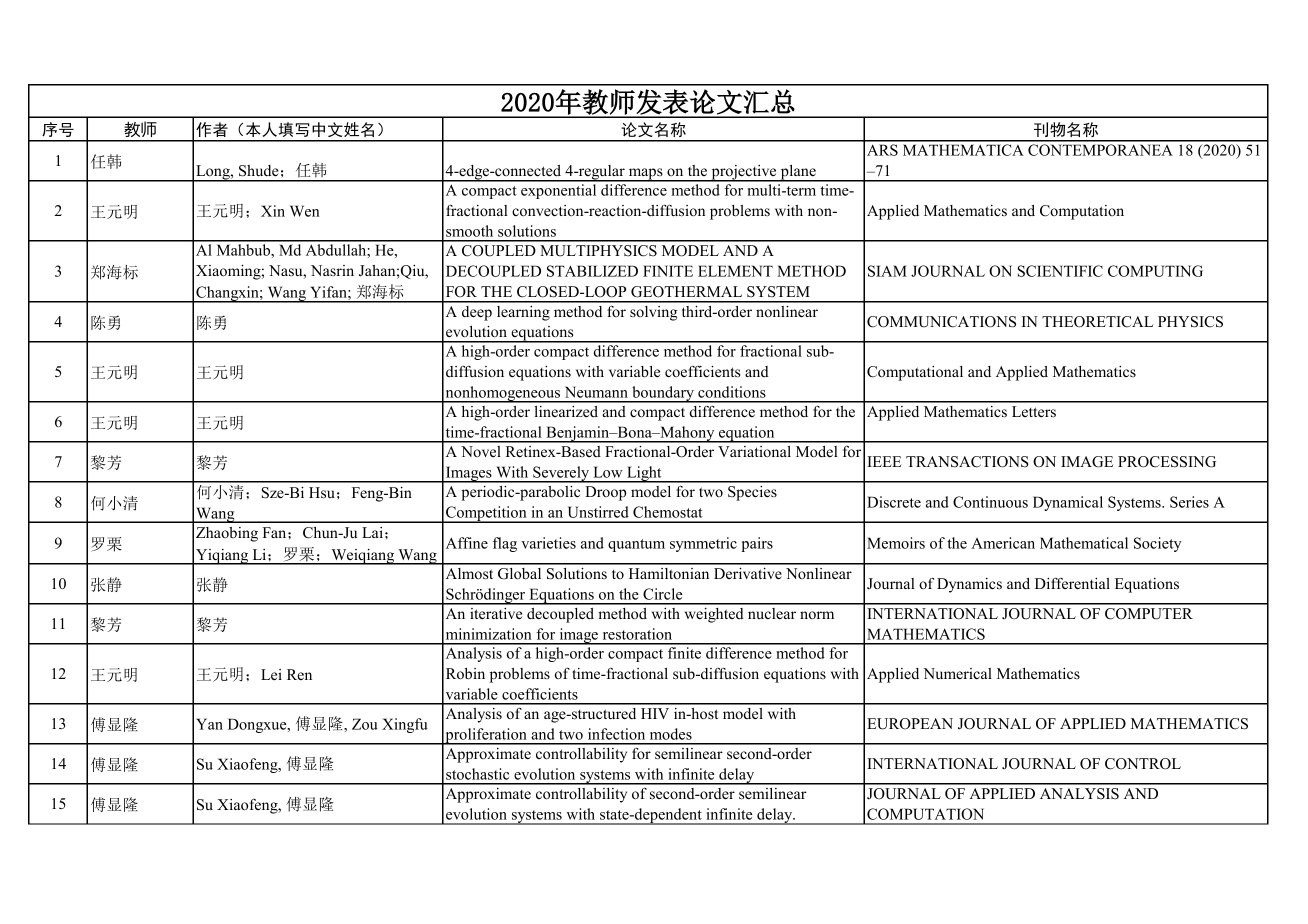  I want to click on symmetric, so click(703, 544).
